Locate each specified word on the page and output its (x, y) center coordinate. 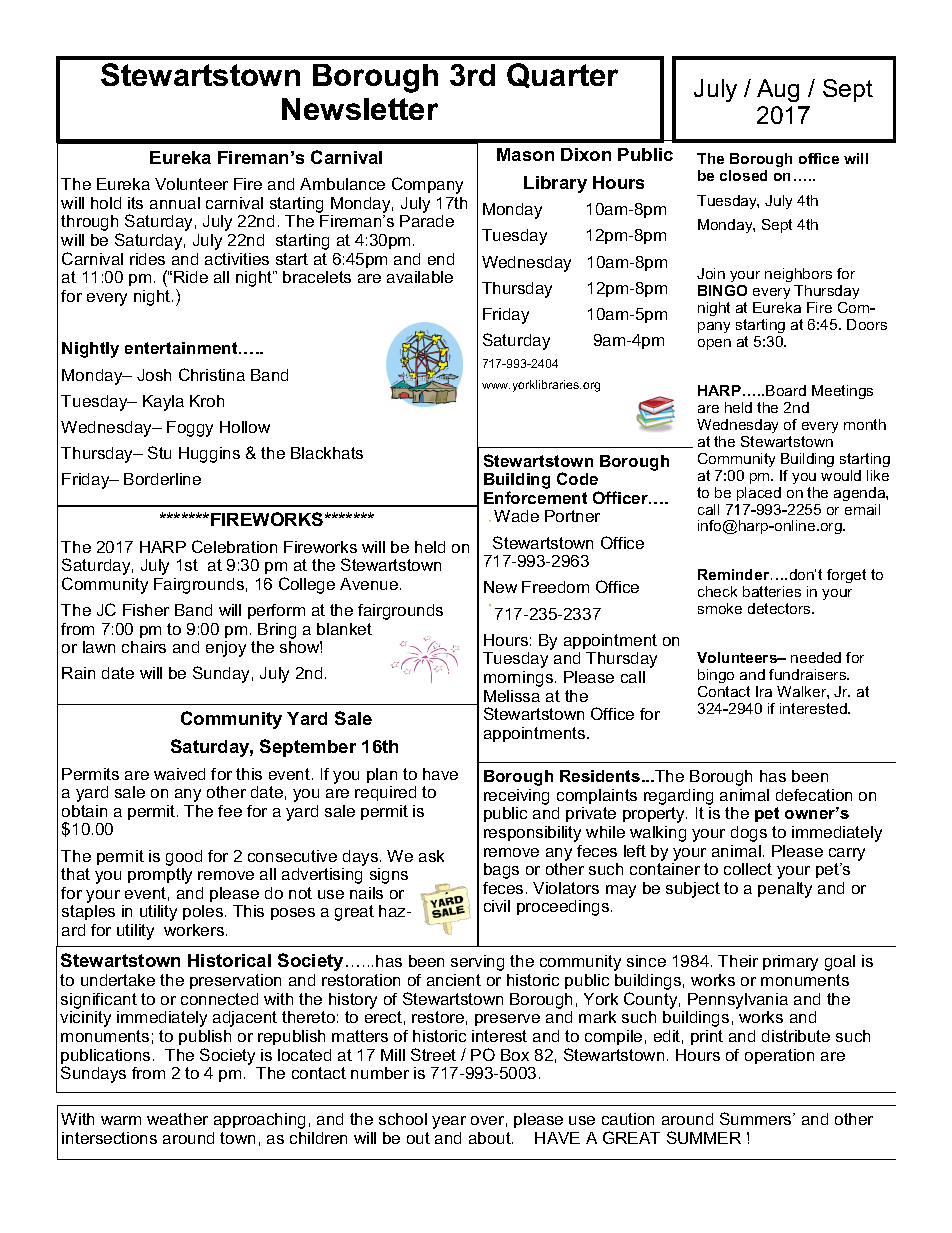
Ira (764, 691)
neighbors (798, 275)
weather (177, 1119)
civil (497, 906)
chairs (144, 647)
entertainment (182, 348)
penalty (785, 890)
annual (175, 203)
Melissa (512, 696)
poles (203, 912)
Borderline (162, 479)
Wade (516, 516)
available (420, 277)
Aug (778, 90)
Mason (525, 154)
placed (759, 494)
